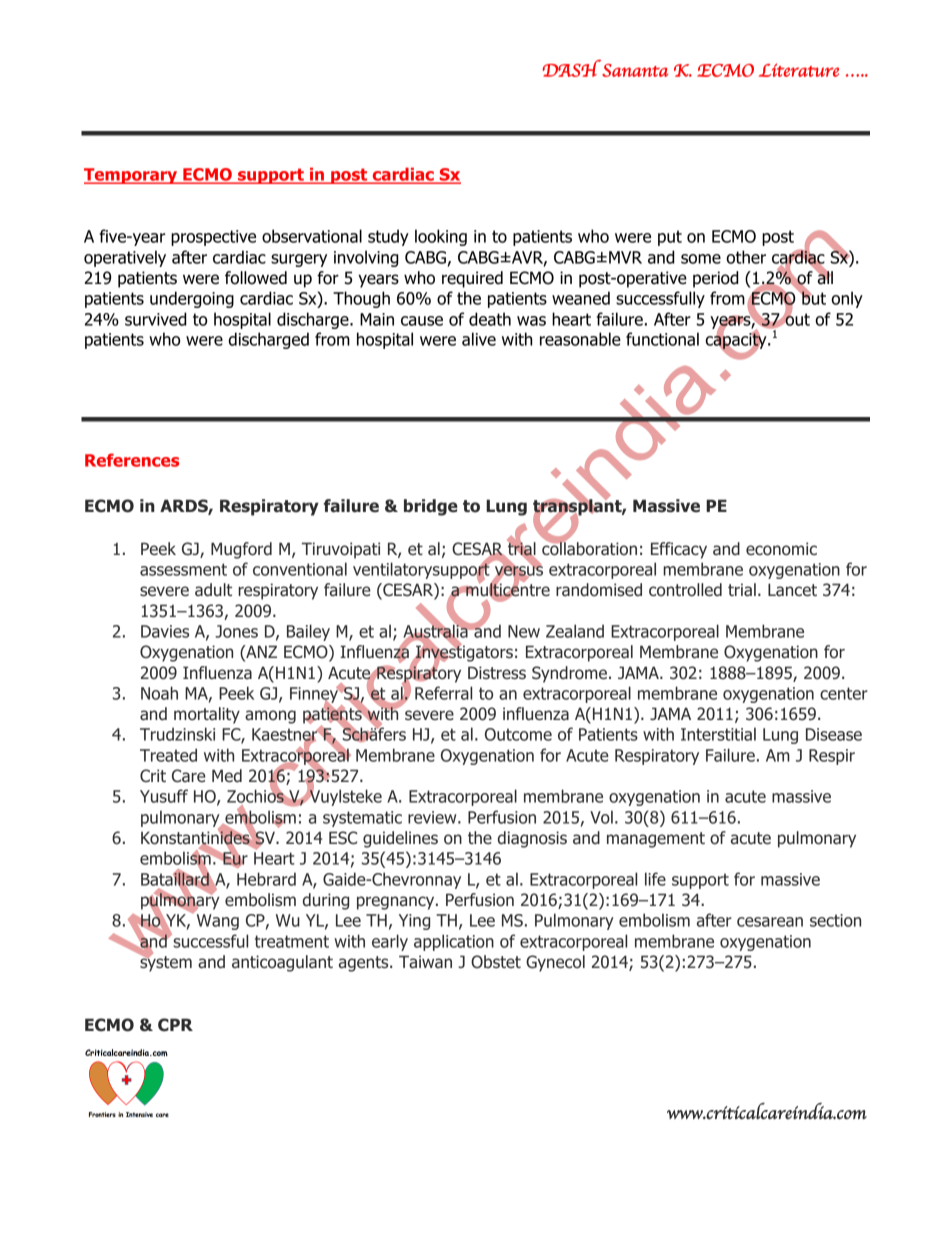 The width and height of the screenshot is (952, 1233). What do you see at coordinates (799, 70) in the screenshot?
I see `Literature` at bounding box center [799, 70].
